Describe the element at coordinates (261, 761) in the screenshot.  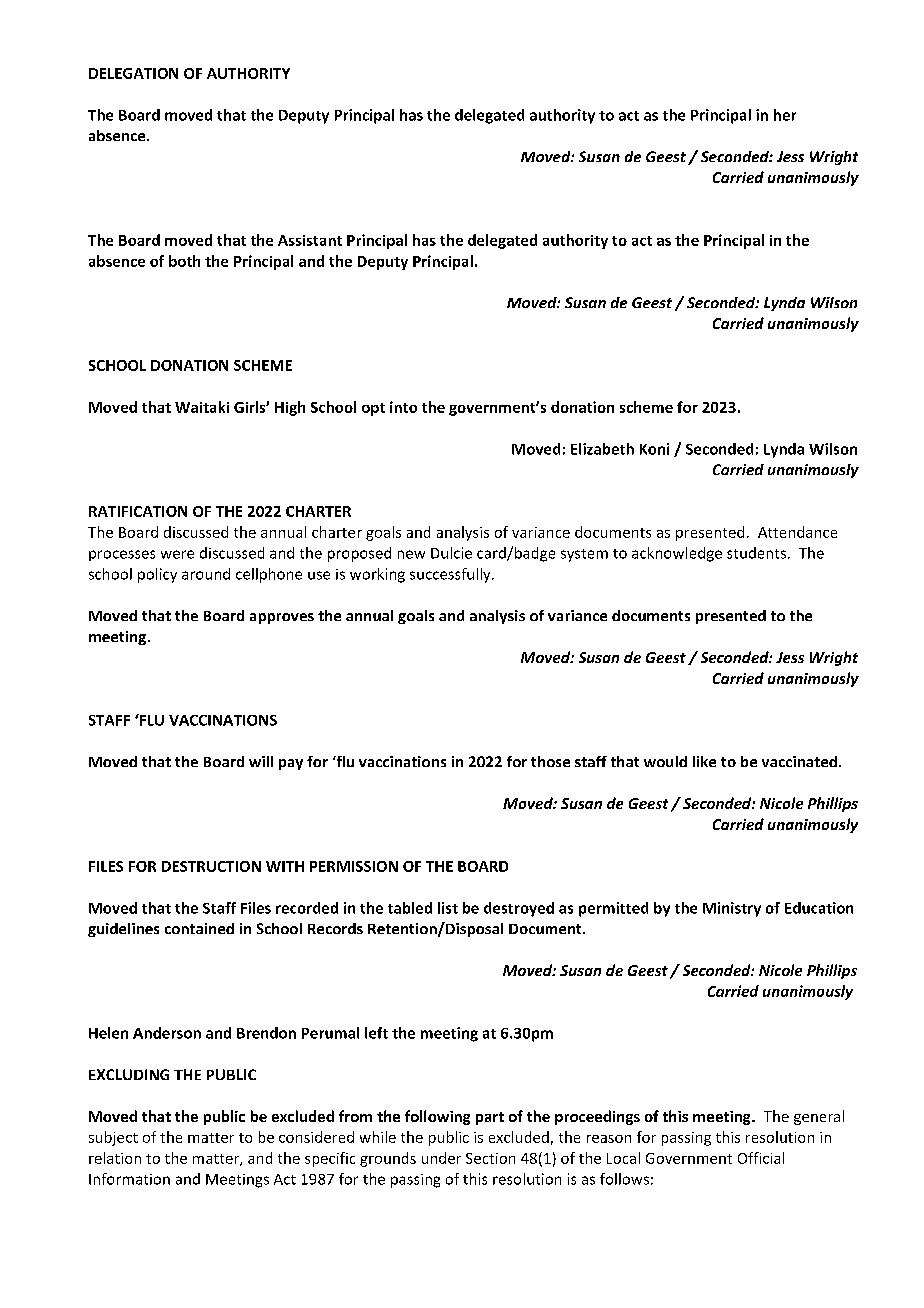
I see `will` at that location.
